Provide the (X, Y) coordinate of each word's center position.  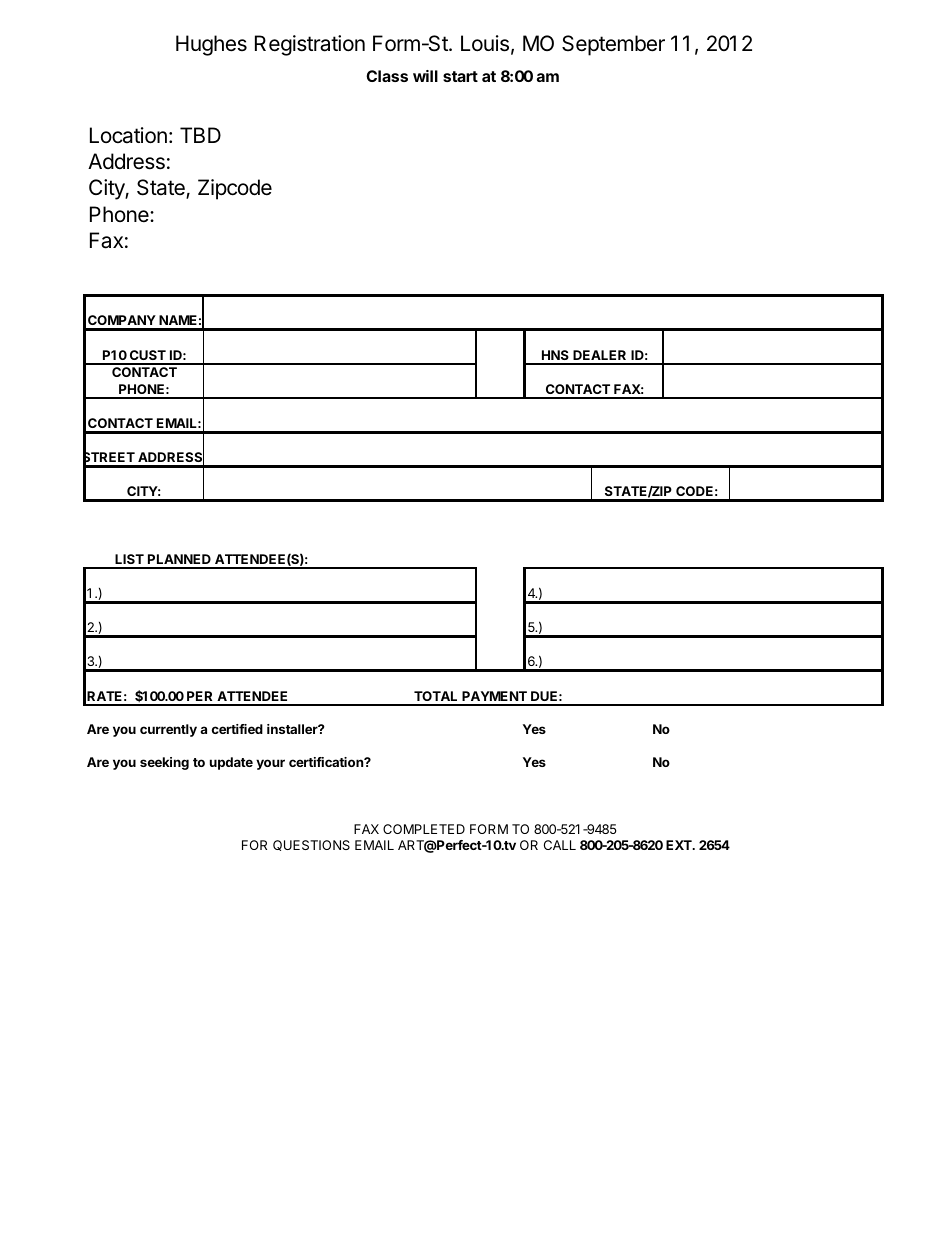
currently (168, 730)
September (613, 45)
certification (327, 762)
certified (237, 729)
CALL (560, 845)
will (425, 76)
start (460, 76)
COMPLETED (424, 829)
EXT (680, 845)
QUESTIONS (311, 845)
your (270, 764)
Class (387, 76)
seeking (164, 763)
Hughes (211, 45)
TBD (200, 135)
